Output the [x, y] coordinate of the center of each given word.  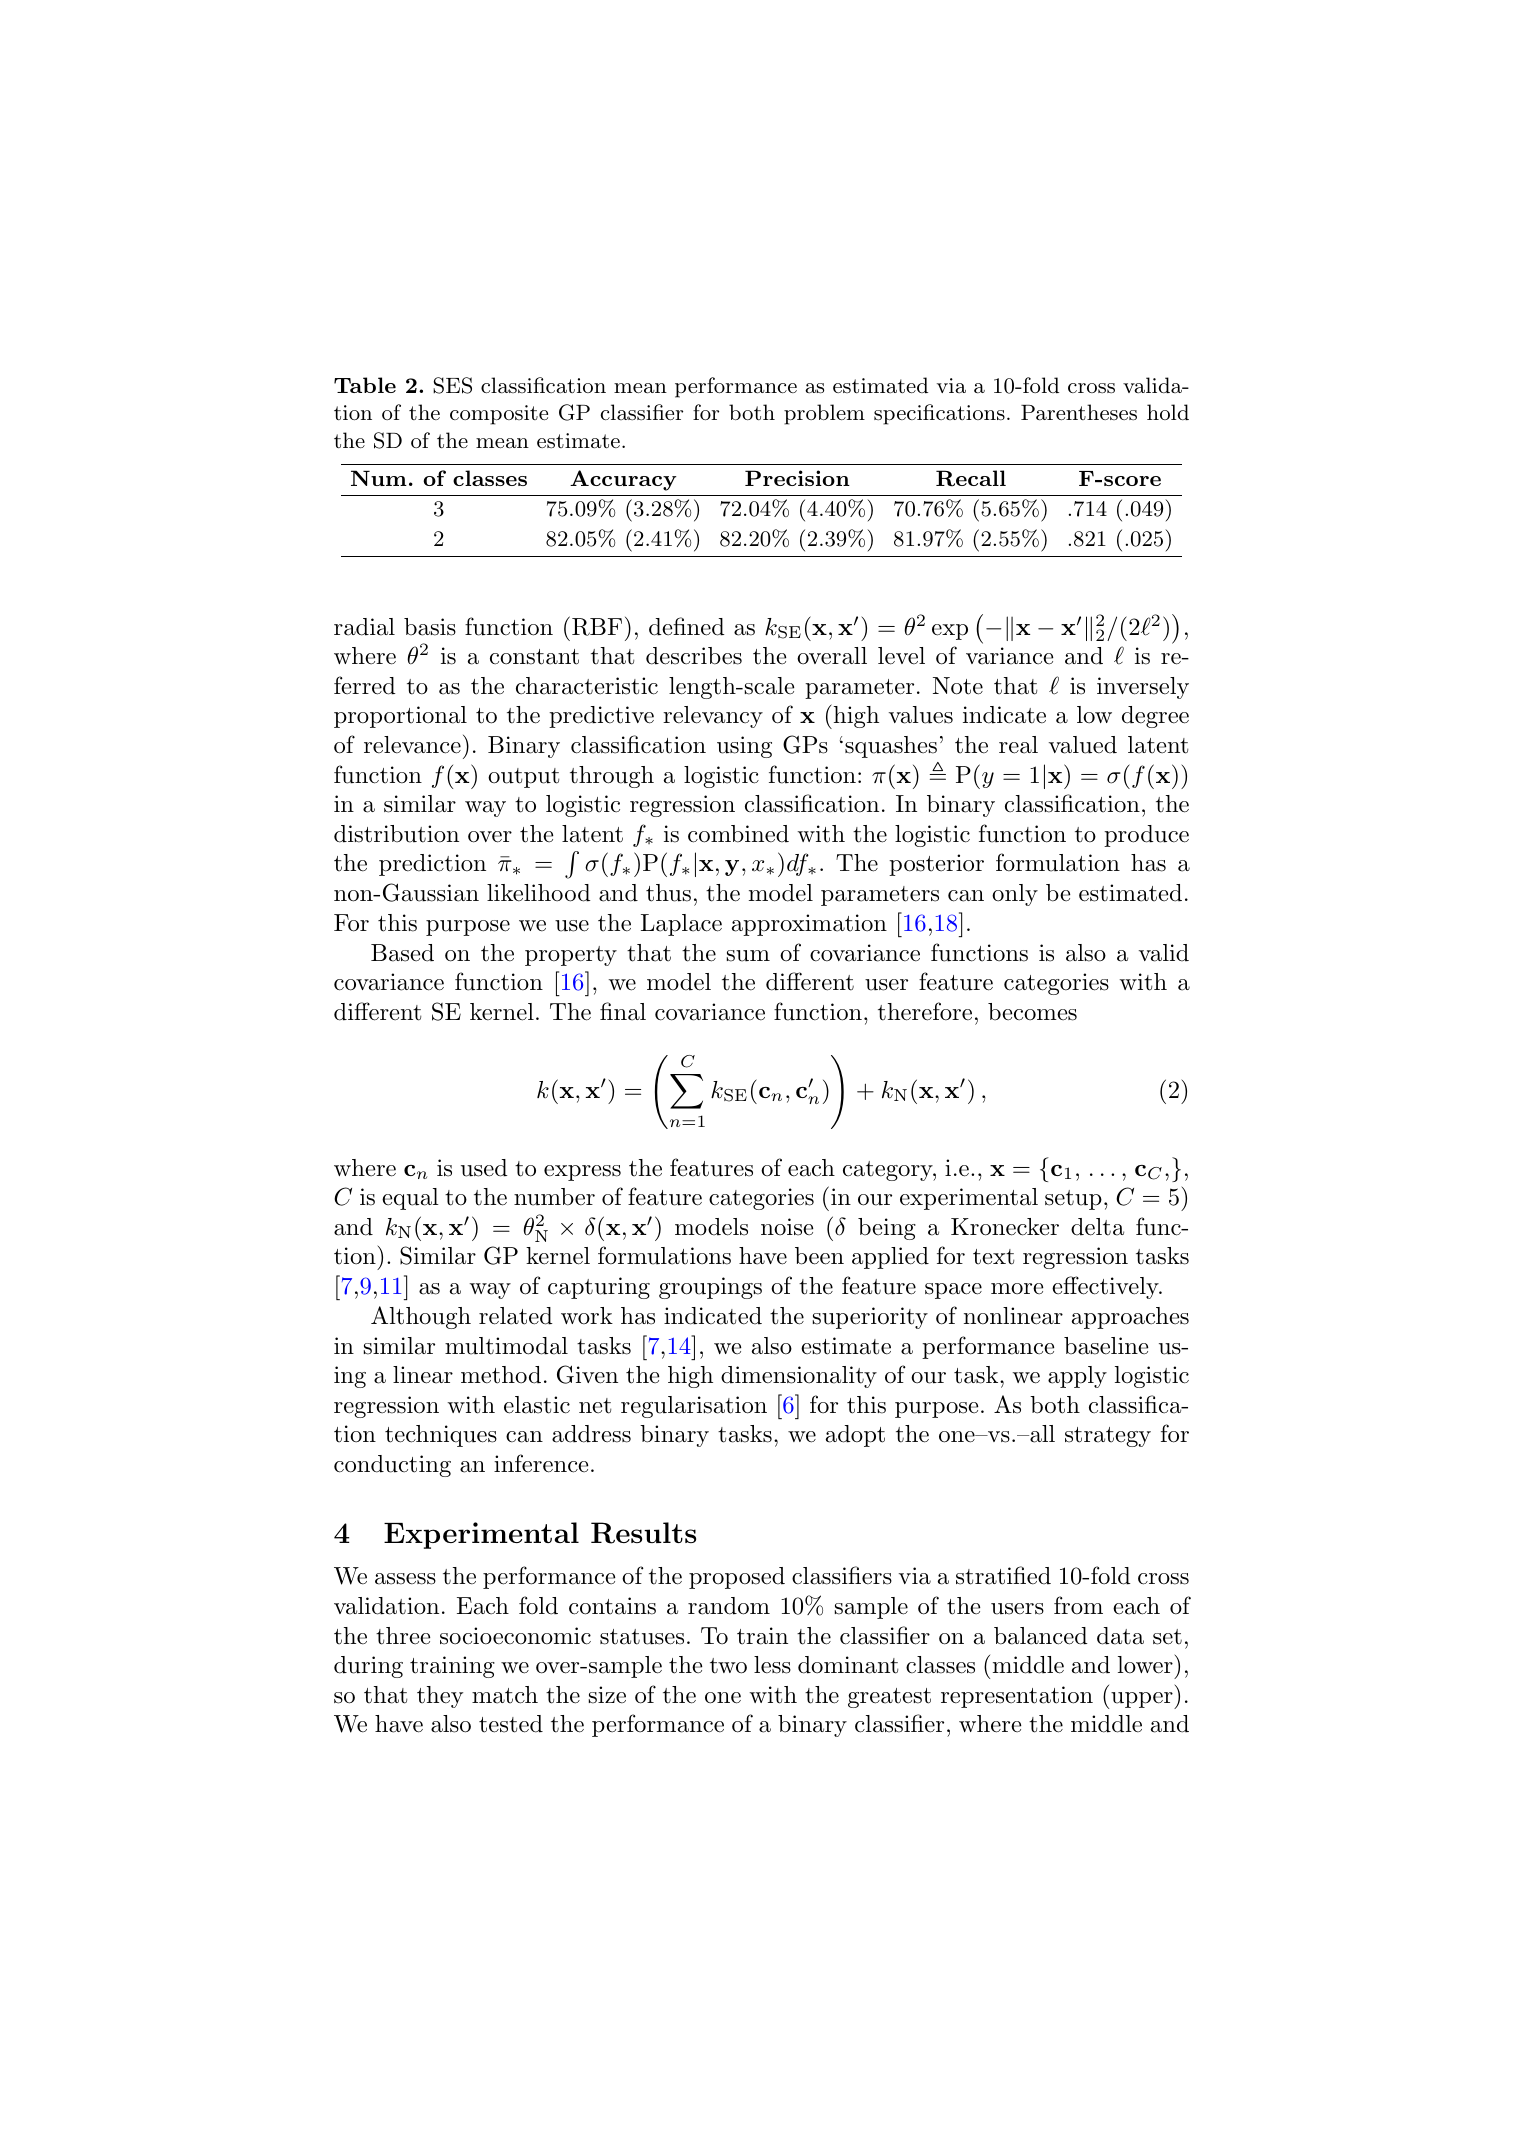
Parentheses [1079, 412]
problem [824, 414]
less [772, 1665]
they [440, 1697]
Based [402, 953]
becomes [1032, 1012]
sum [748, 956]
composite [499, 415]
